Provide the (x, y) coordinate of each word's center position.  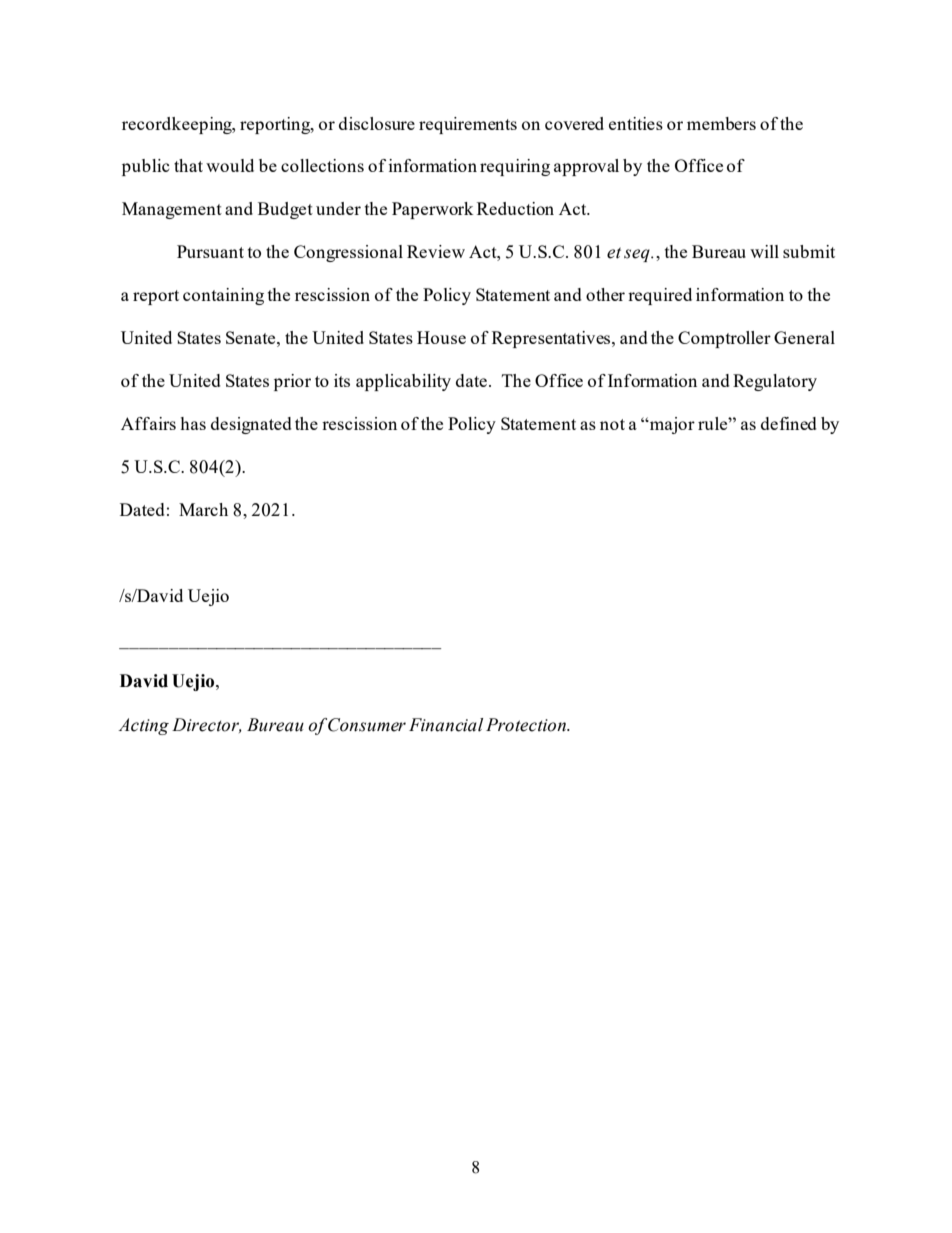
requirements (468, 125)
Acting (143, 726)
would (230, 165)
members (721, 123)
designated (251, 425)
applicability (403, 382)
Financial (446, 725)
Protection (527, 725)
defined (789, 423)
